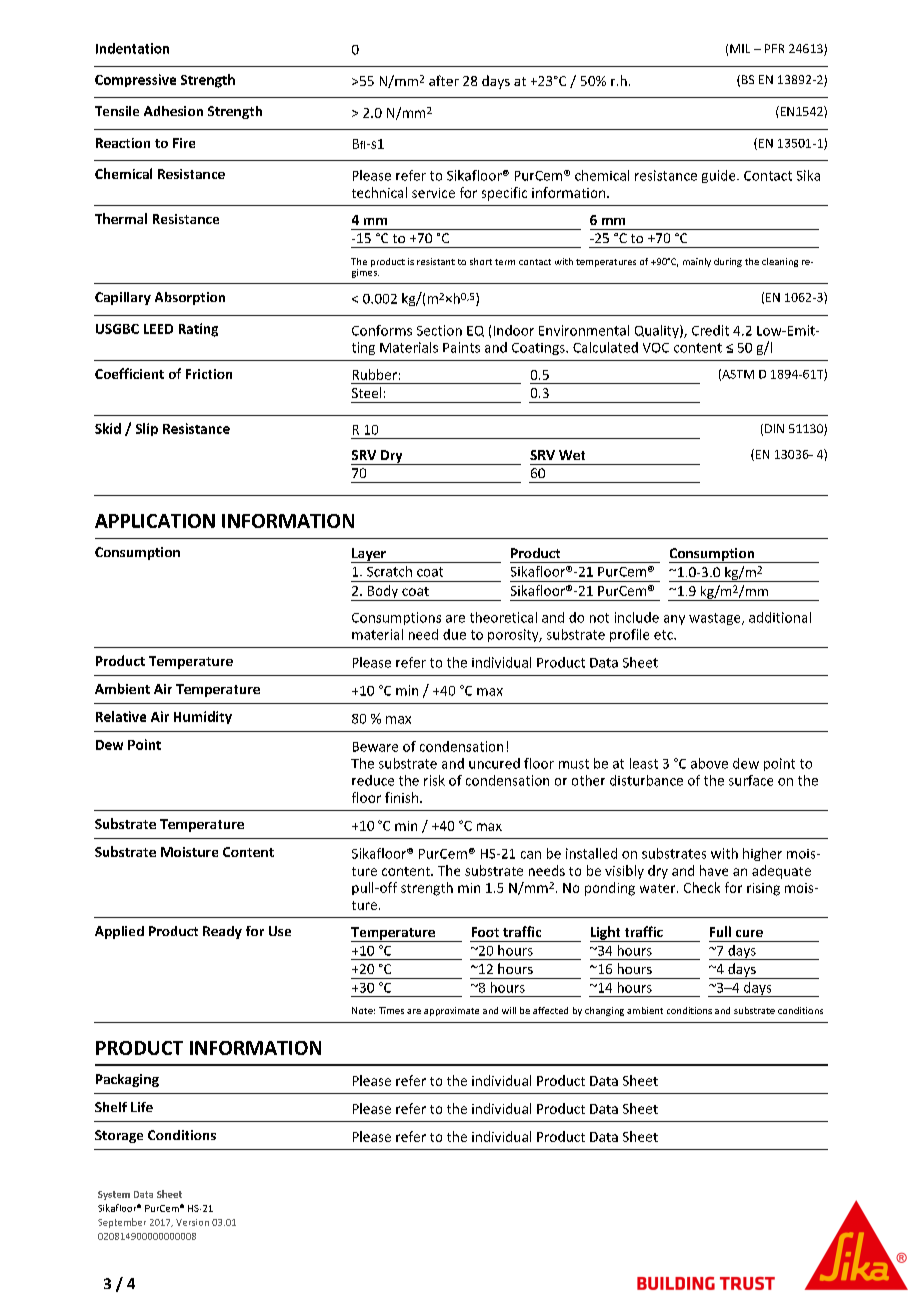  Describe the element at coordinates (656, 348) in the image. I see `VOC` at that location.
